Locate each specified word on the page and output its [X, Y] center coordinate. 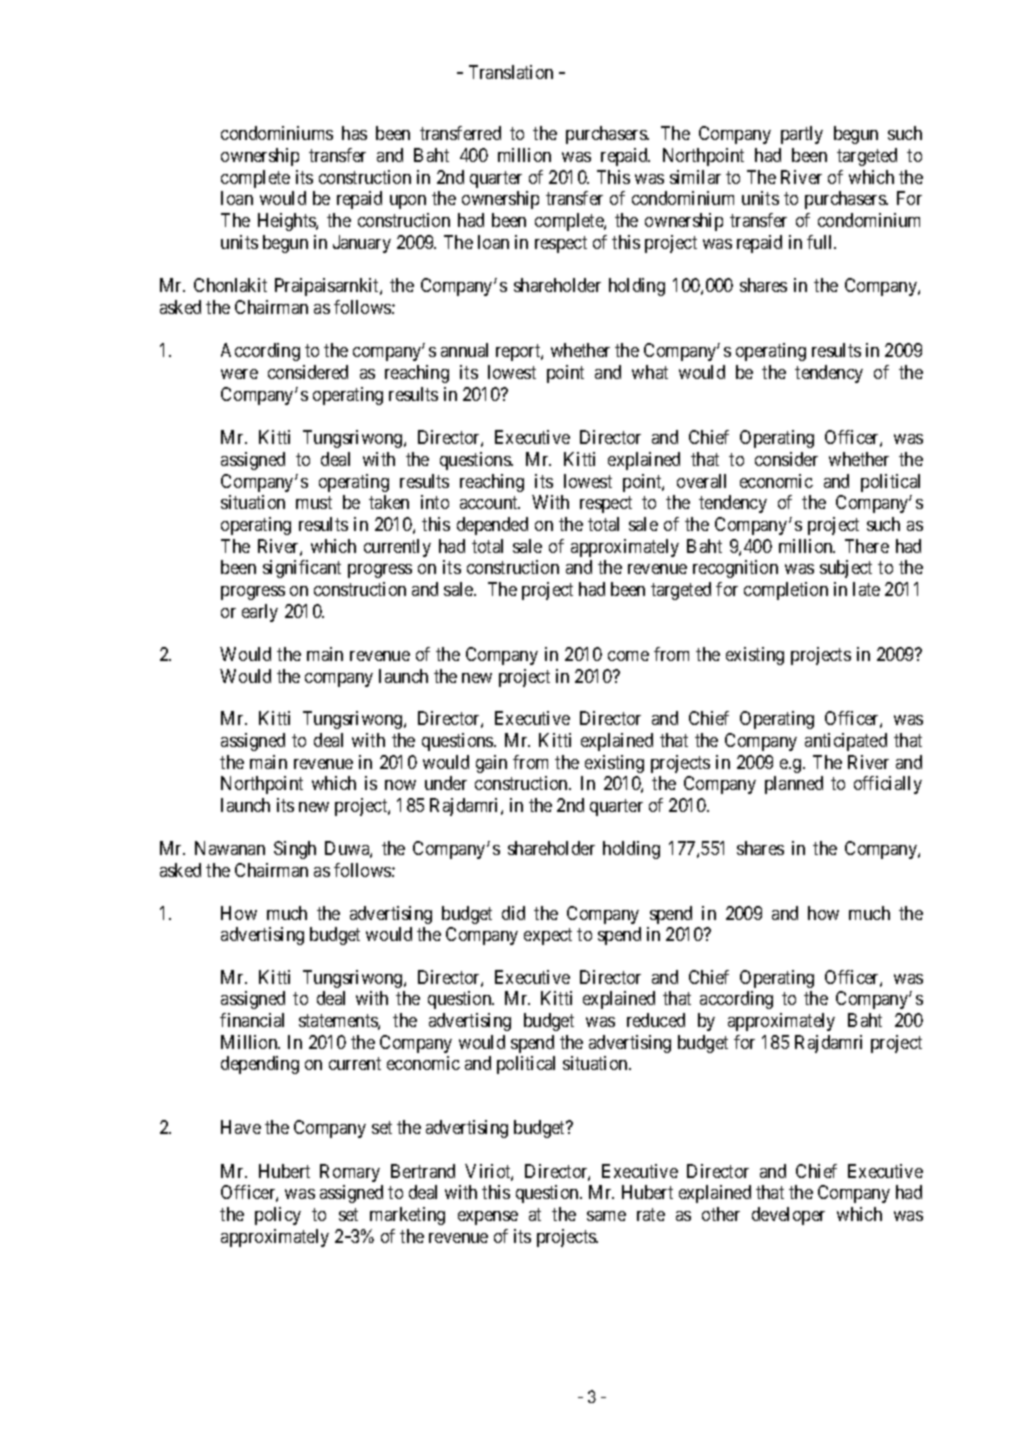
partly [802, 135]
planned [794, 785]
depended [492, 526]
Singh [295, 850]
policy [278, 1216]
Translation [511, 72]
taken [389, 502]
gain [491, 764]
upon [408, 202]
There [867, 546]
